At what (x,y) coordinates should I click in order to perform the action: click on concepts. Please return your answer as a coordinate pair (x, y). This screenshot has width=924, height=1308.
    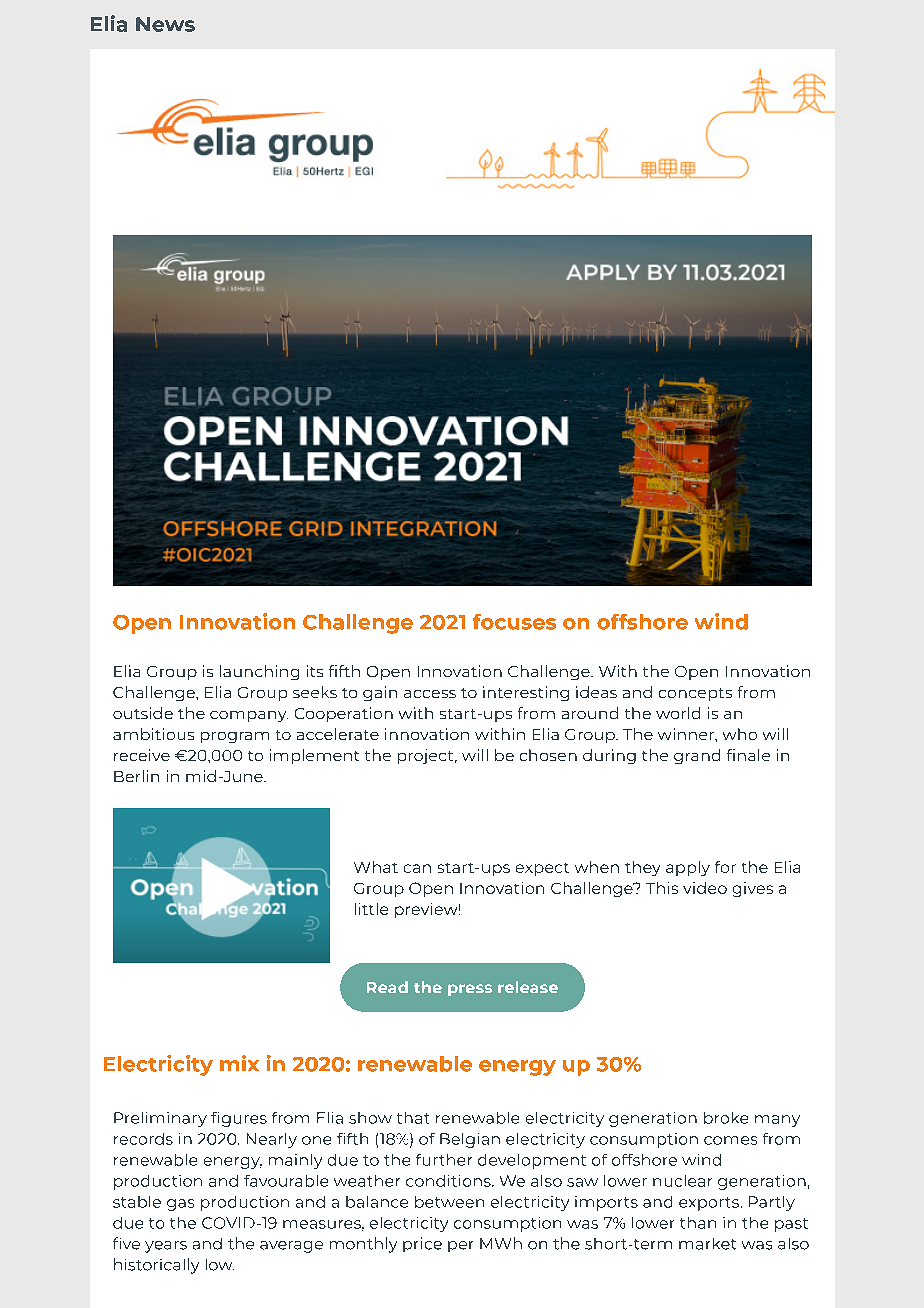
    Looking at the image, I should click on (695, 694).
